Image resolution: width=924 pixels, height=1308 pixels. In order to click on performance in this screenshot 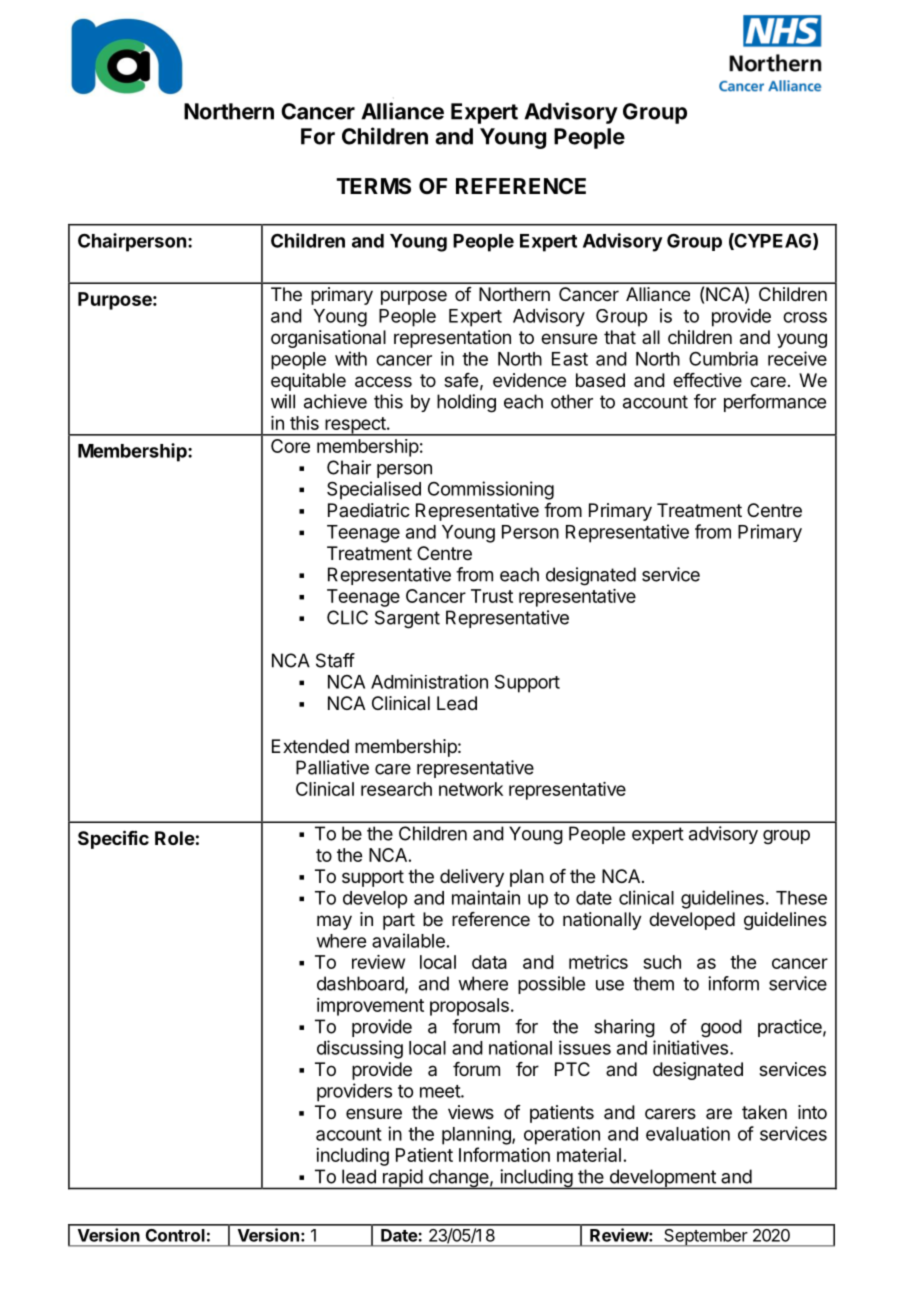, I will do `click(775, 403)`.
